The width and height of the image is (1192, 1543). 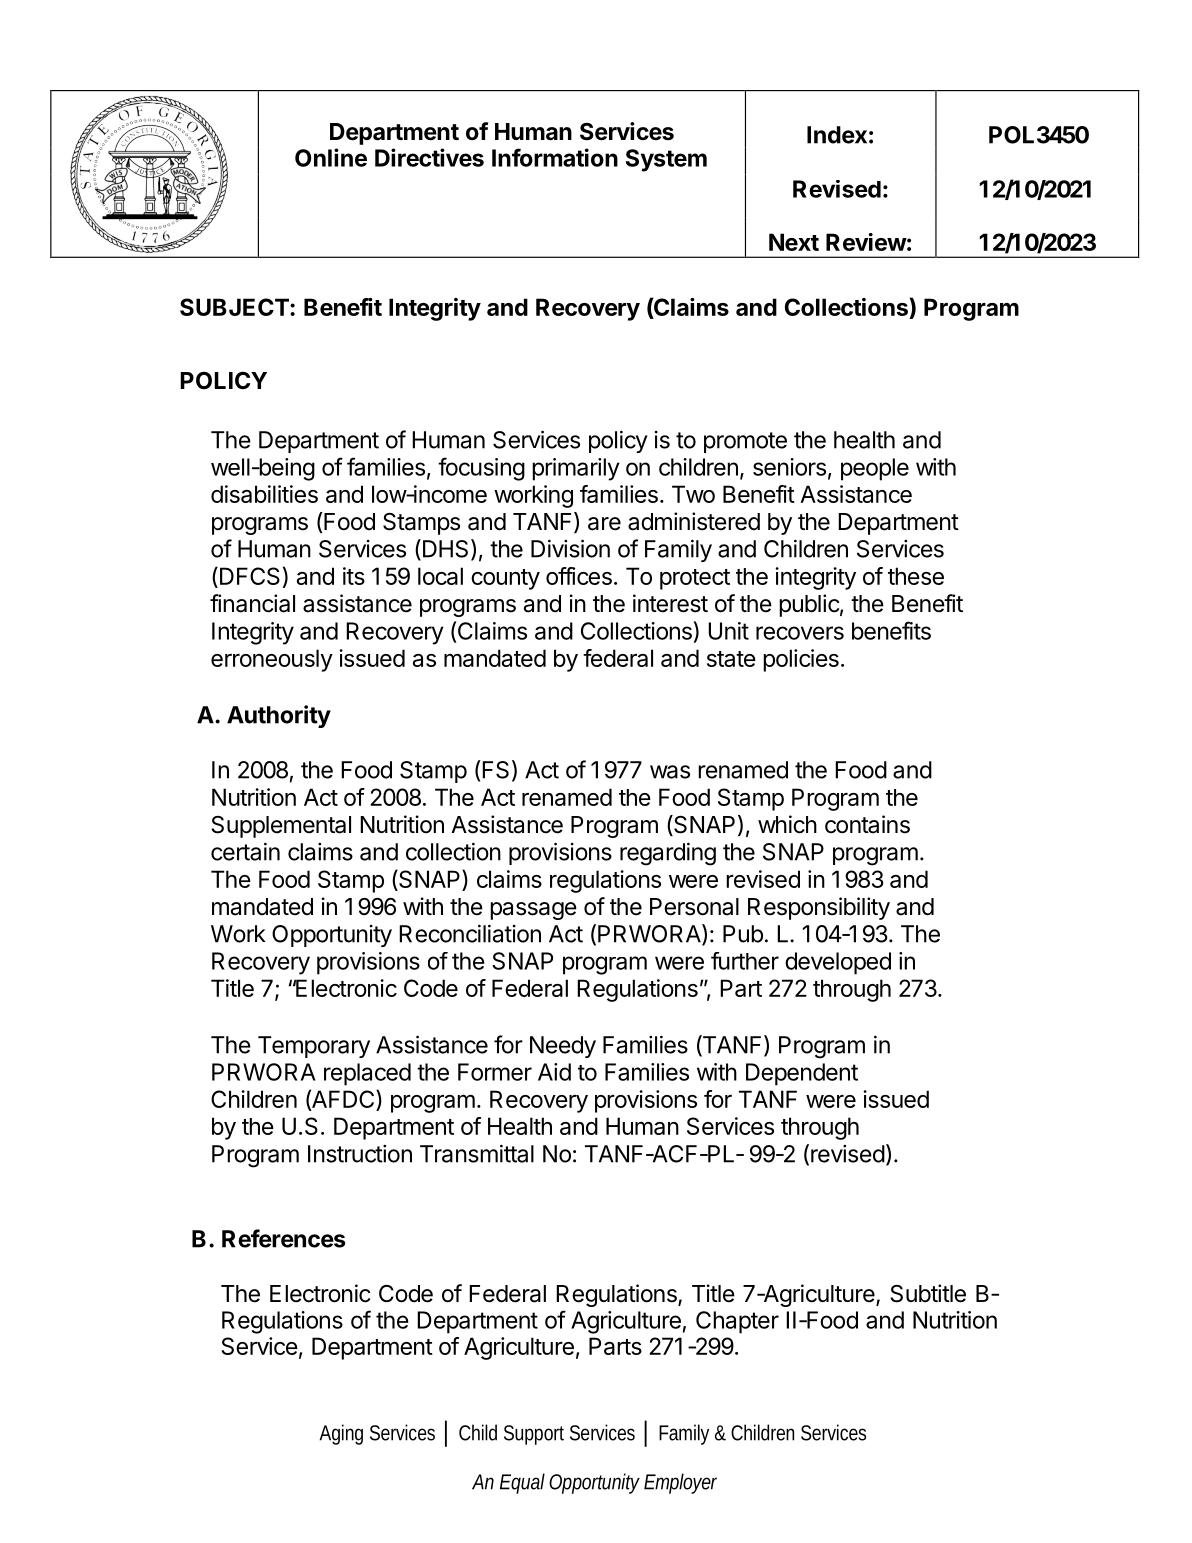 What do you see at coordinates (555, 157) in the image?
I see `Information` at bounding box center [555, 157].
